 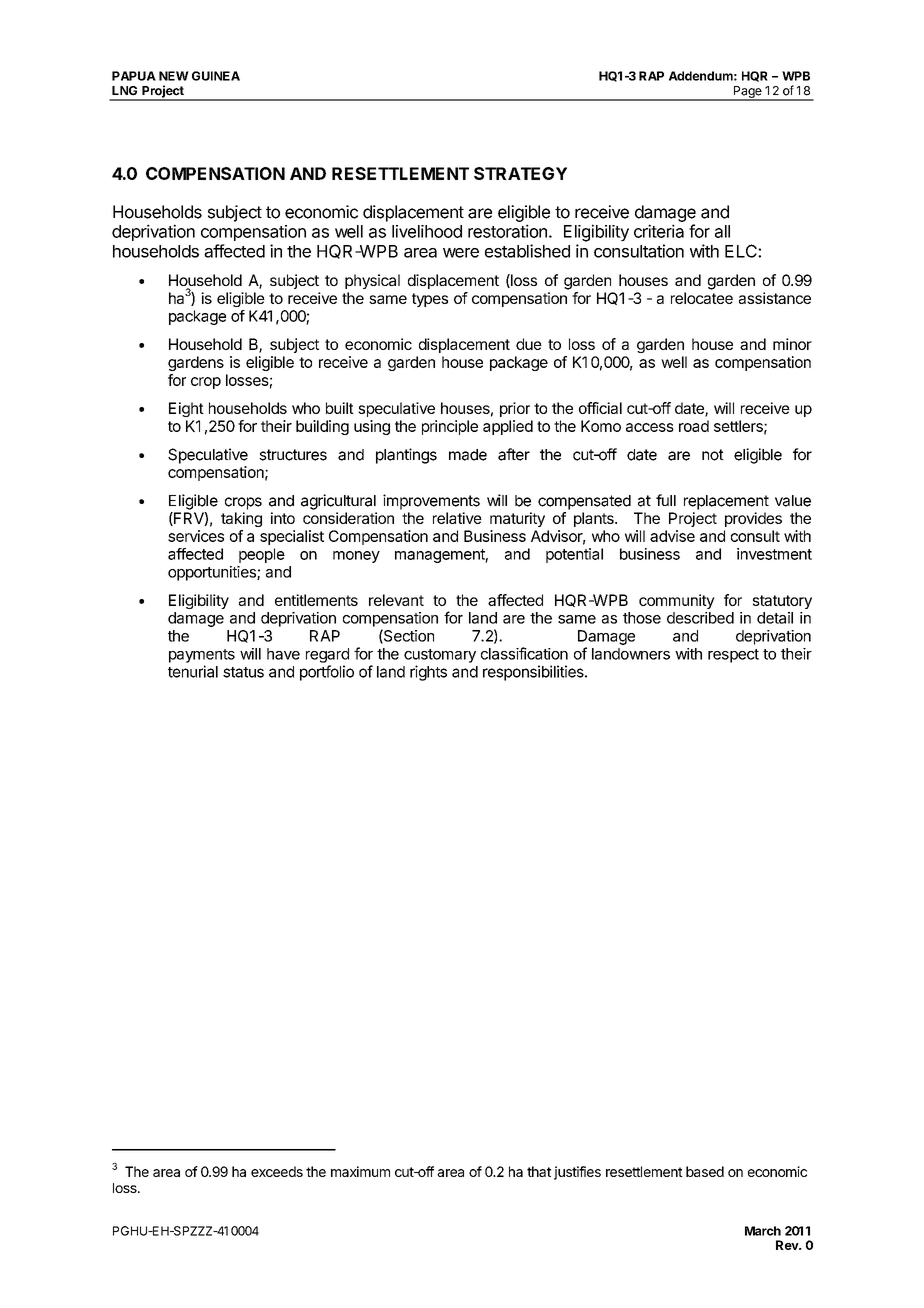 What do you see at coordinates (763, 1231) in the screenshot?
I see `March` at bounding box center [763, 1231].
